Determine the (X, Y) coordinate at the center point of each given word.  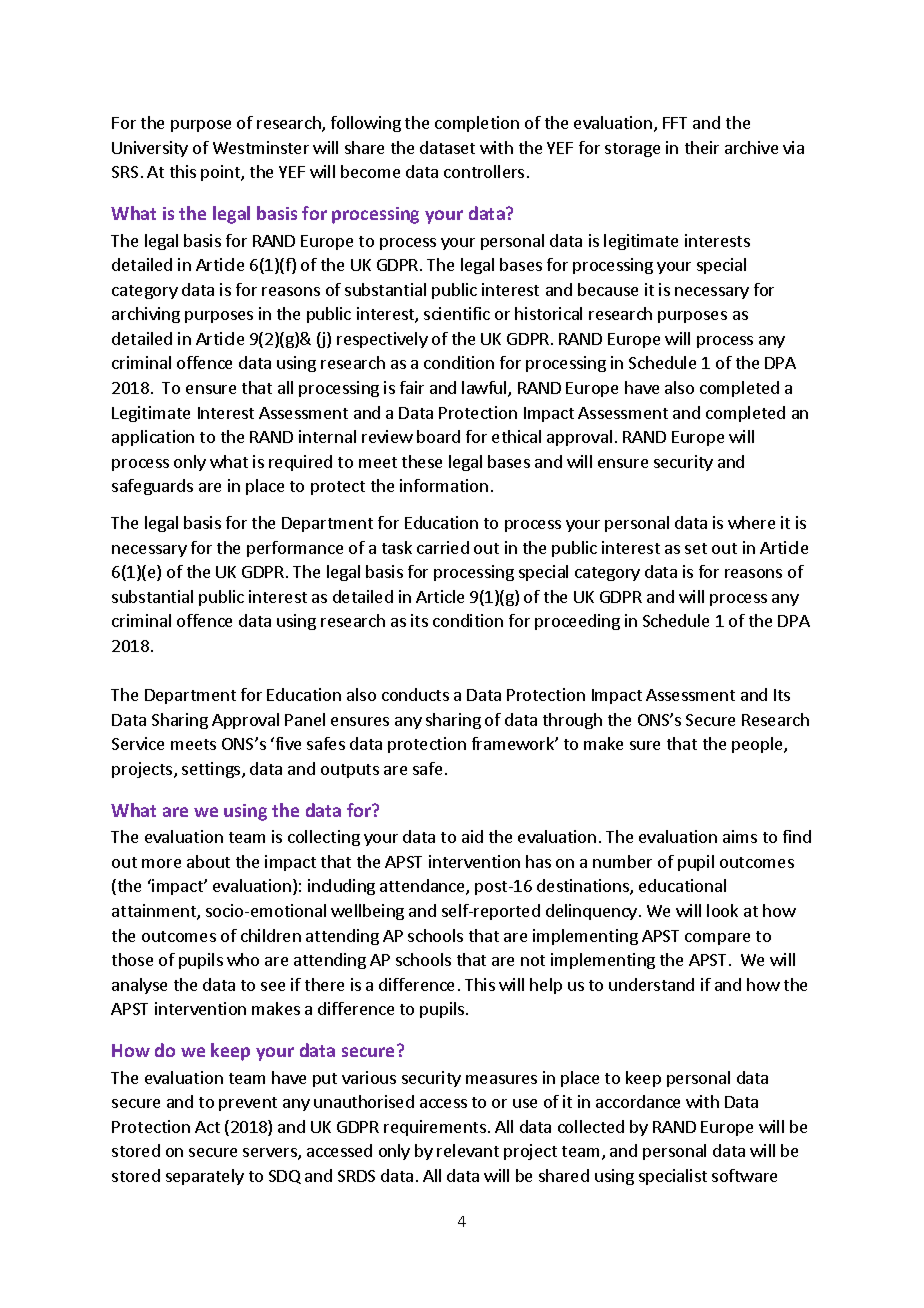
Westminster (261, 147)
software (744, 1175)
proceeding (577, 622)
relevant (468, 1150)
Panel (305, 719)
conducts (415, 694)
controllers (484, 171)
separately (205, 1177)
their (702, 147)
